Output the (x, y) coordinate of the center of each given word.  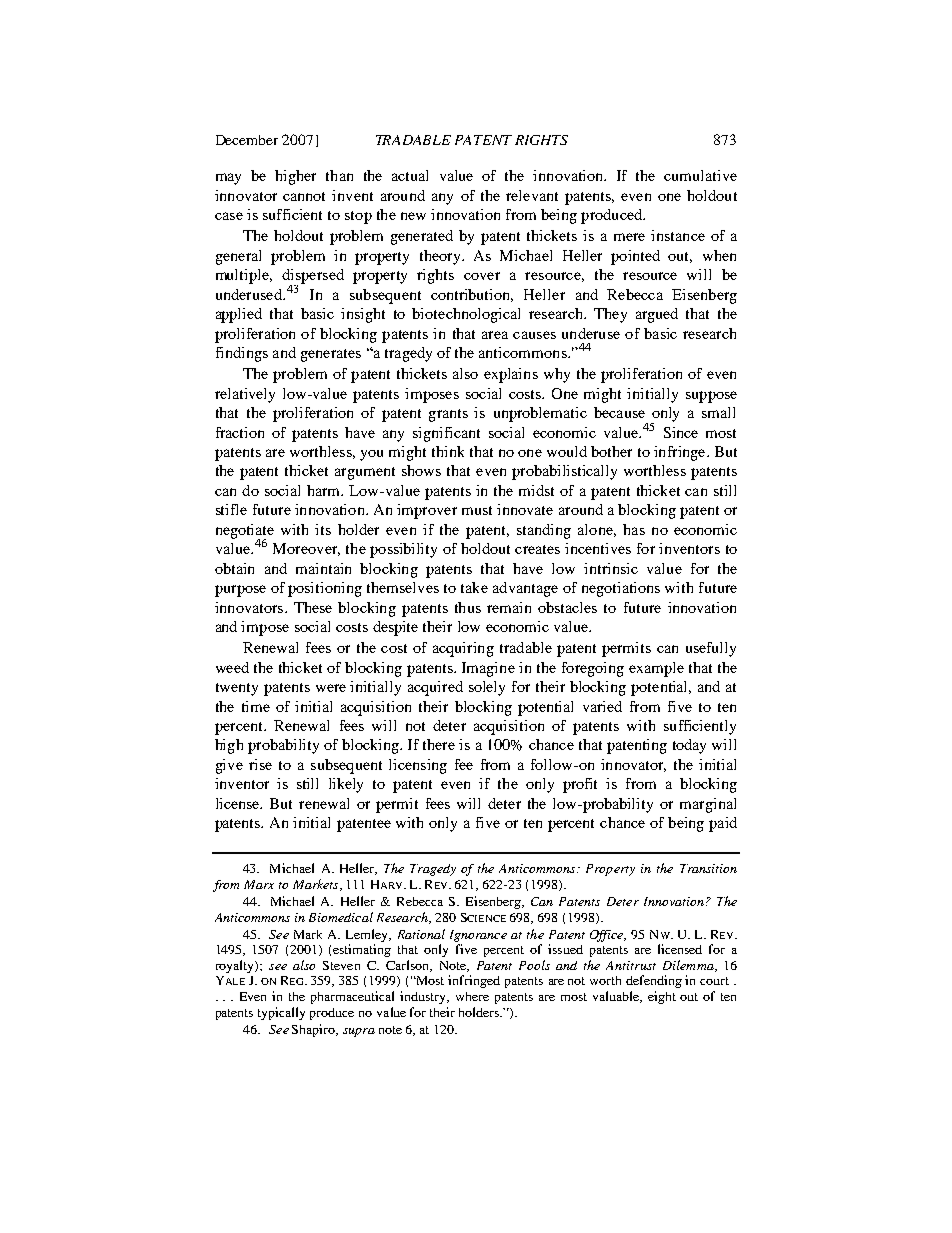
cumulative (700, 175)
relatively (245, 395)
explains (511, 375)
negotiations (621, 589)
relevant (532, 195)
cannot (304, 196)
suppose (711, 397)
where (472, 996)
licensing (418, 766)
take (474, 587)
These (313, 607)
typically (281, 1013)
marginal (708, 805)
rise (260, 764)
